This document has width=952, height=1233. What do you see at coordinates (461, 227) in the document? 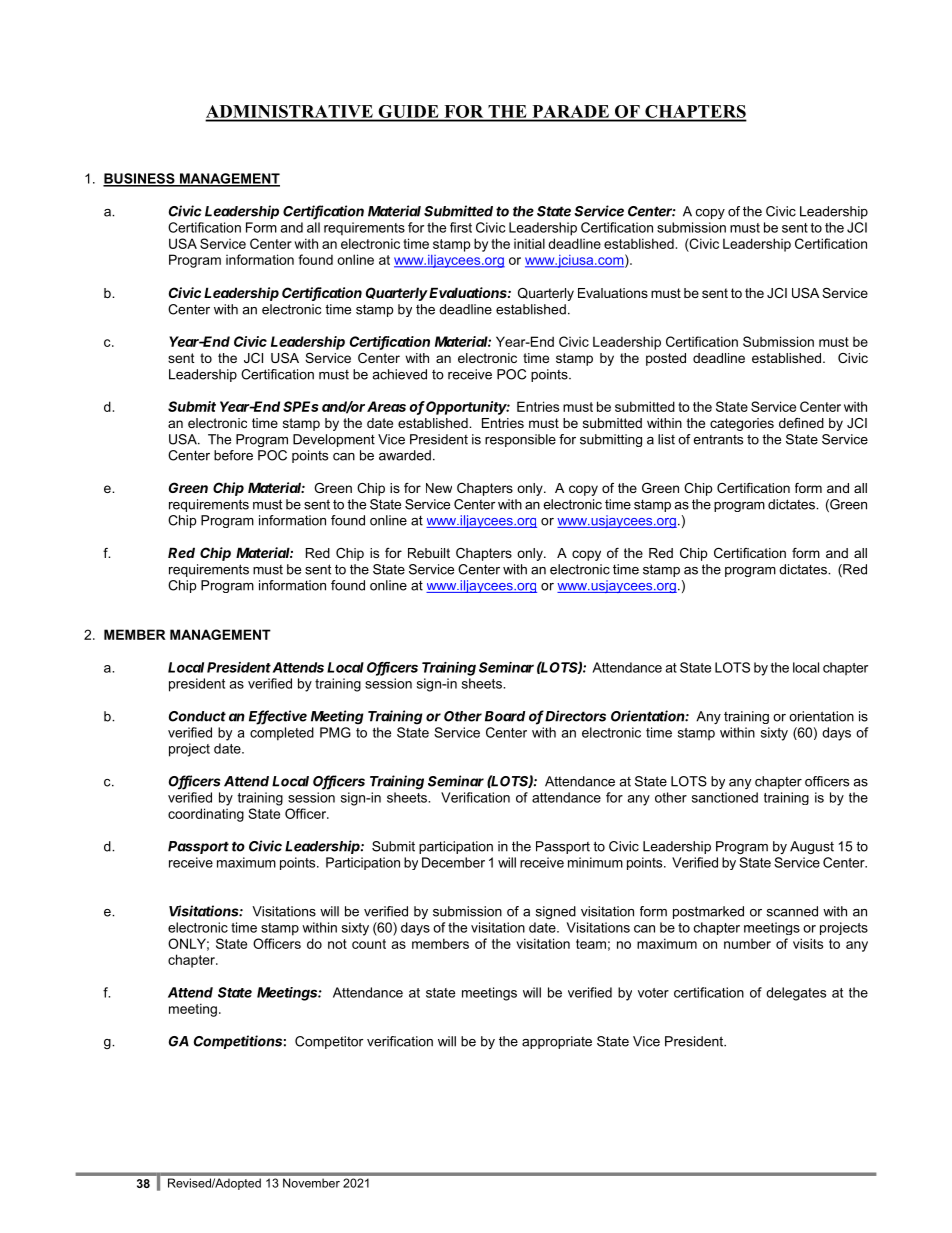
I see `first` at bounding box center [461, 227].
